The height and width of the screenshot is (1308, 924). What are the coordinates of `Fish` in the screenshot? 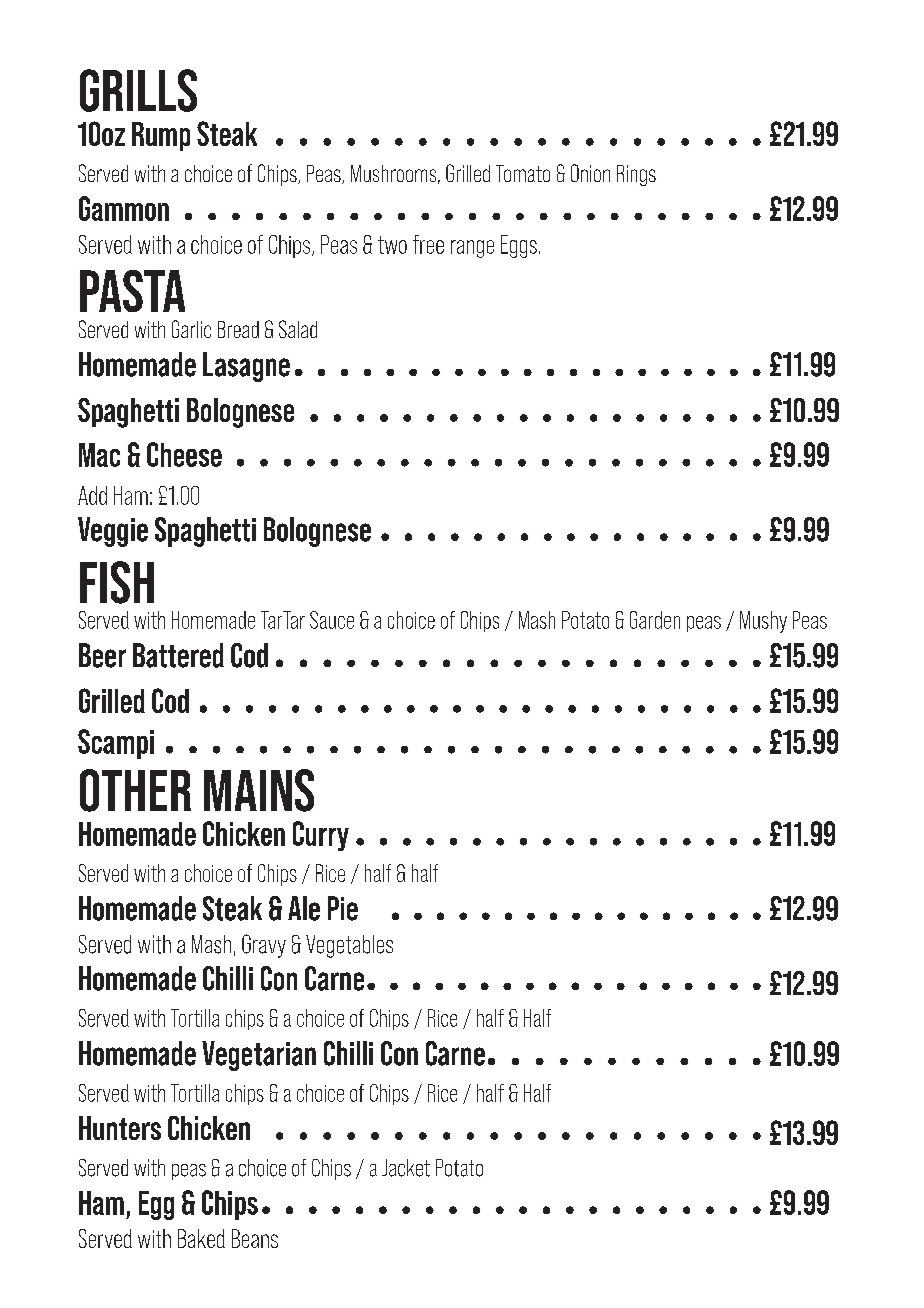 It's located at (117, 582).
